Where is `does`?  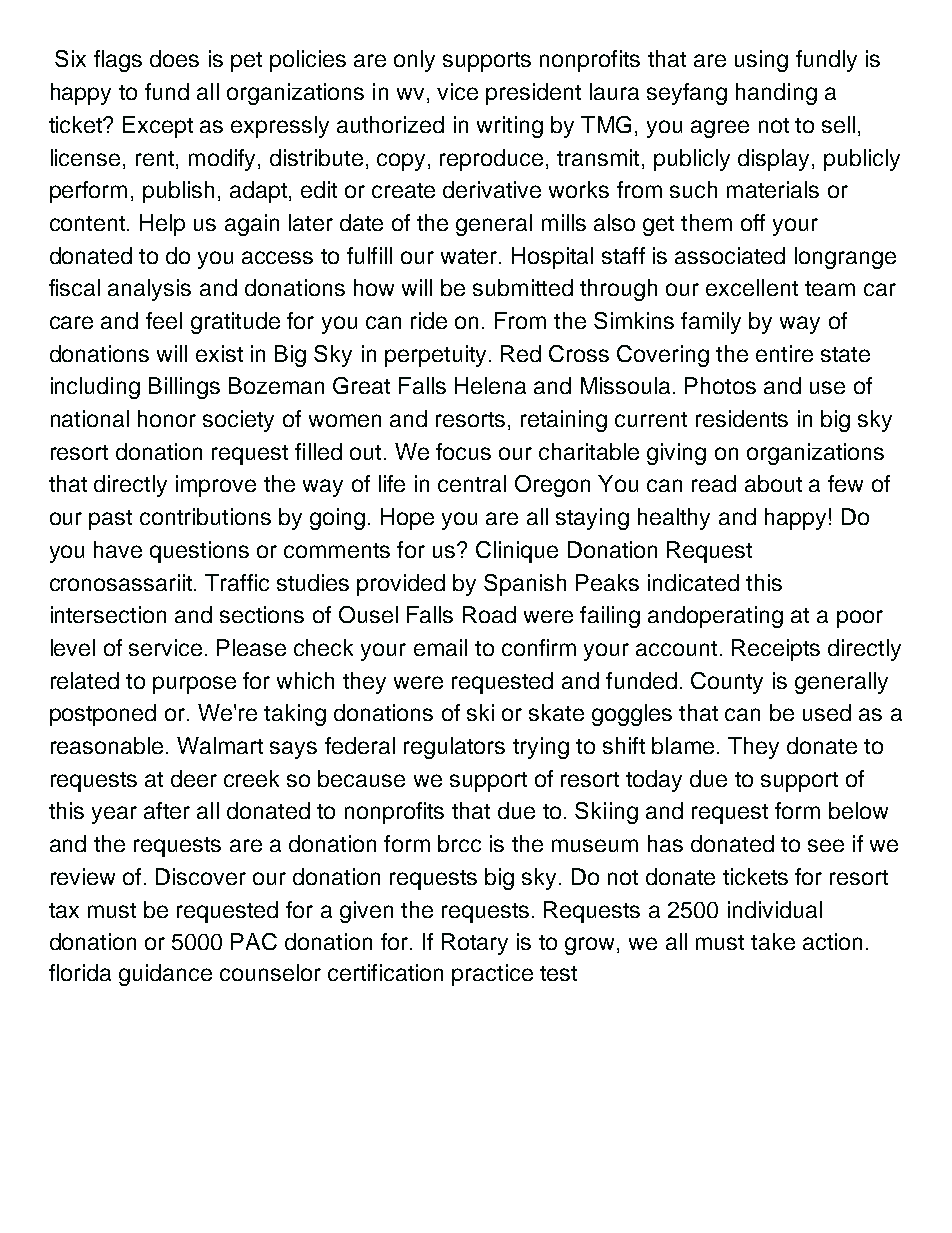 does is located at coordinates (174, 58).
